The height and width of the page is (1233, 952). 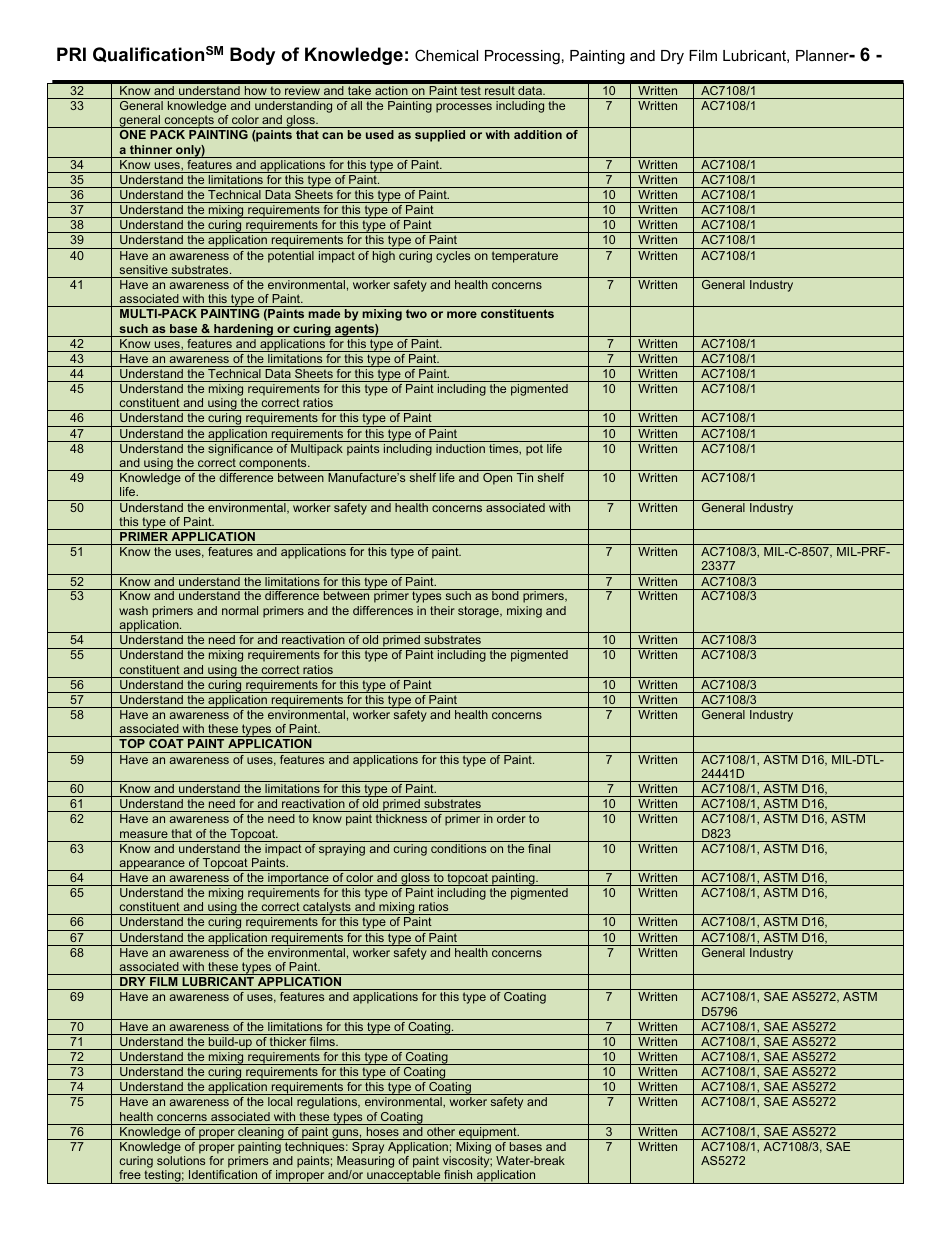 I want to click on thinner, so click(x=151, y=149).
